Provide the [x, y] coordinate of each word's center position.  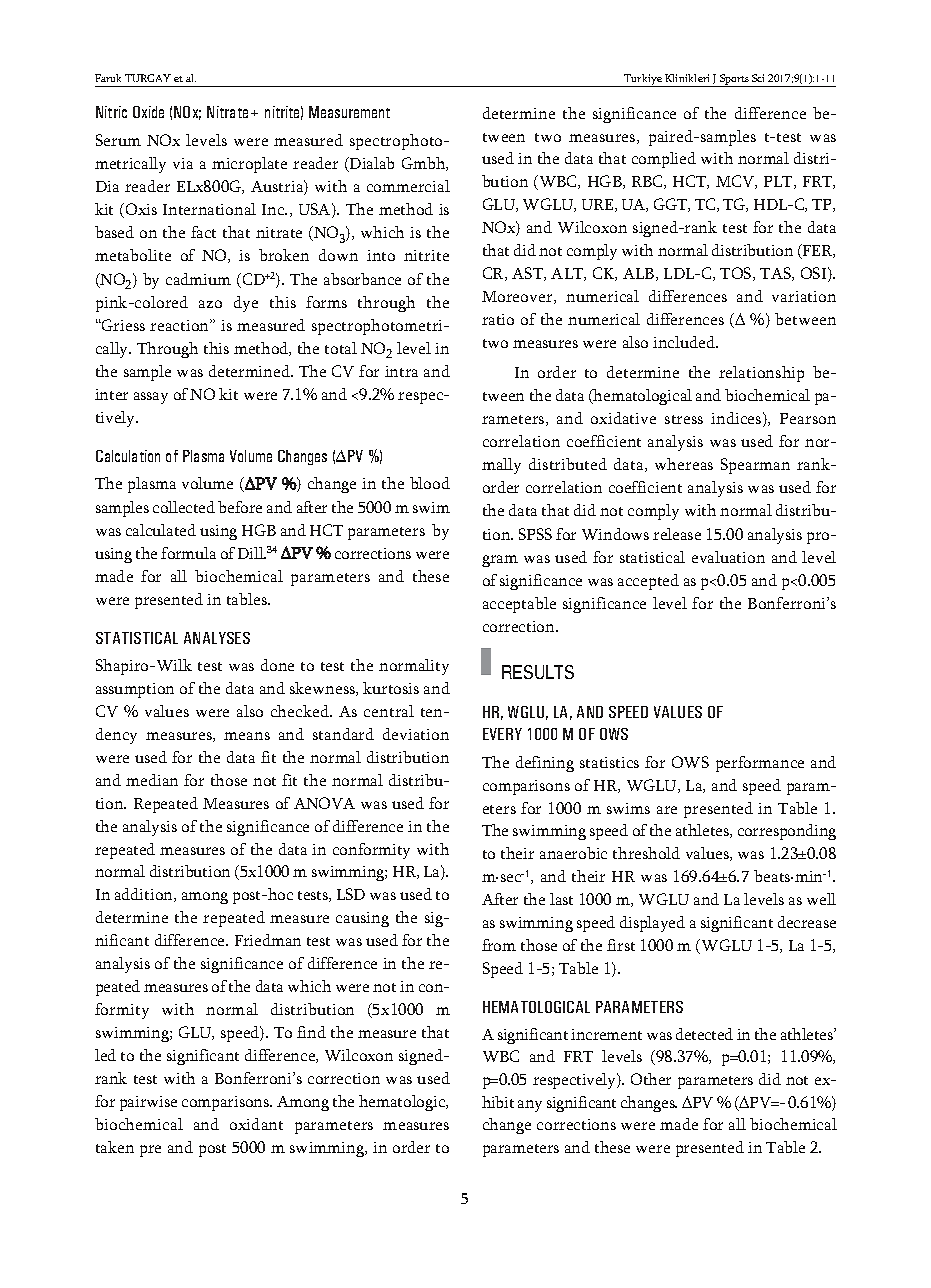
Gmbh [424, 164]
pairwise [148, 1103]
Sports [734, 80]
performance [760, 764]
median [152, 780]
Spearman [755, 466]
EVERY [502, 734]
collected [184, 507]
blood [430, 483]
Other [651, 1079]
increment [606, 1034]
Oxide [148, 112]
